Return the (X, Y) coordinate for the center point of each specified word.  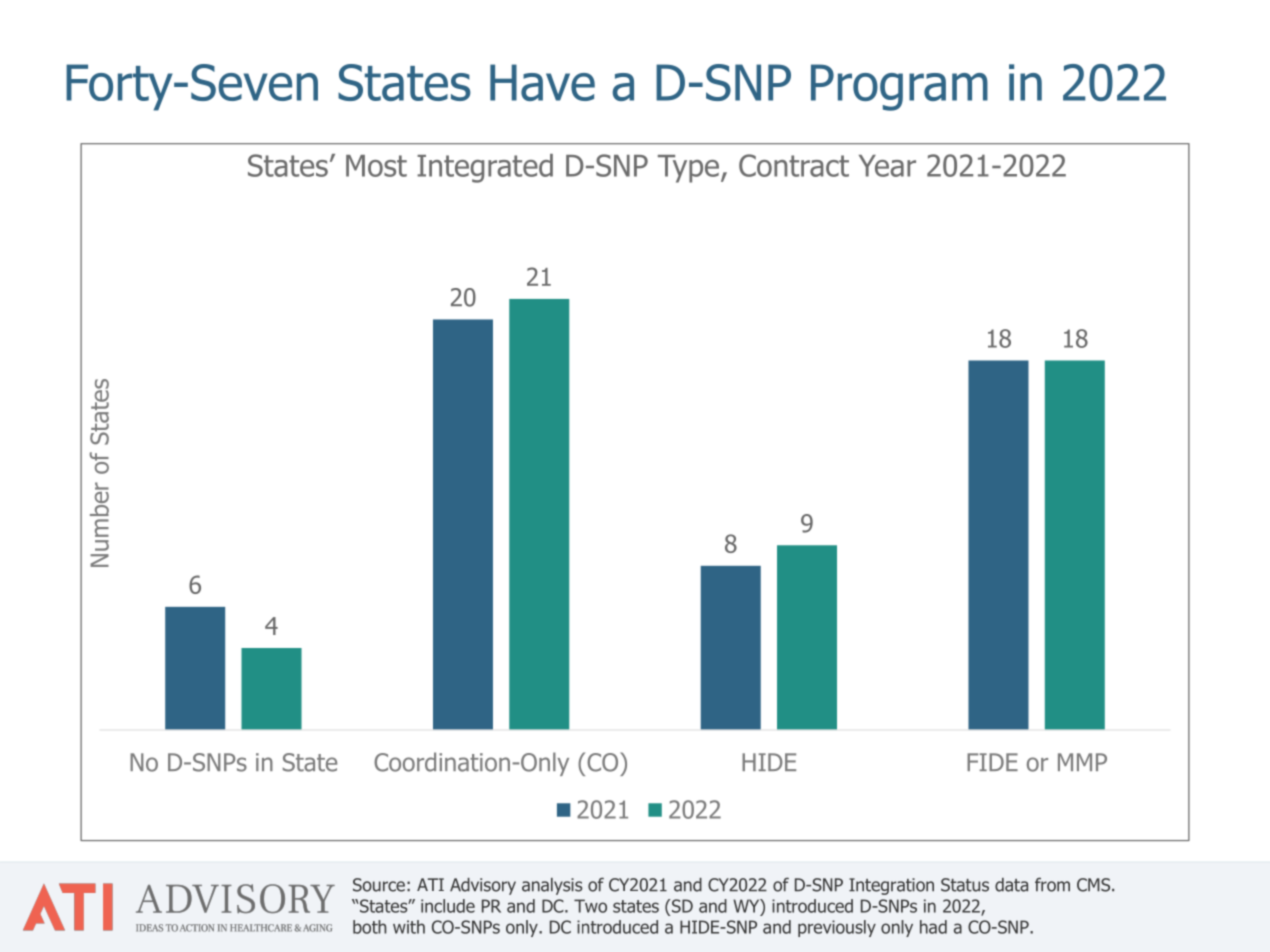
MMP (1082, 762)
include (448, 906)
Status (965, 885)
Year (887, 166)
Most (376, 166)
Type (688, 169)
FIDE (992, 762)
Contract (794, 165)
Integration (891, 886)
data (1011, 885)
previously (837, 928)
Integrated (485, 168)
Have (542, 82)
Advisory (483, 886)
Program (899, 87)
